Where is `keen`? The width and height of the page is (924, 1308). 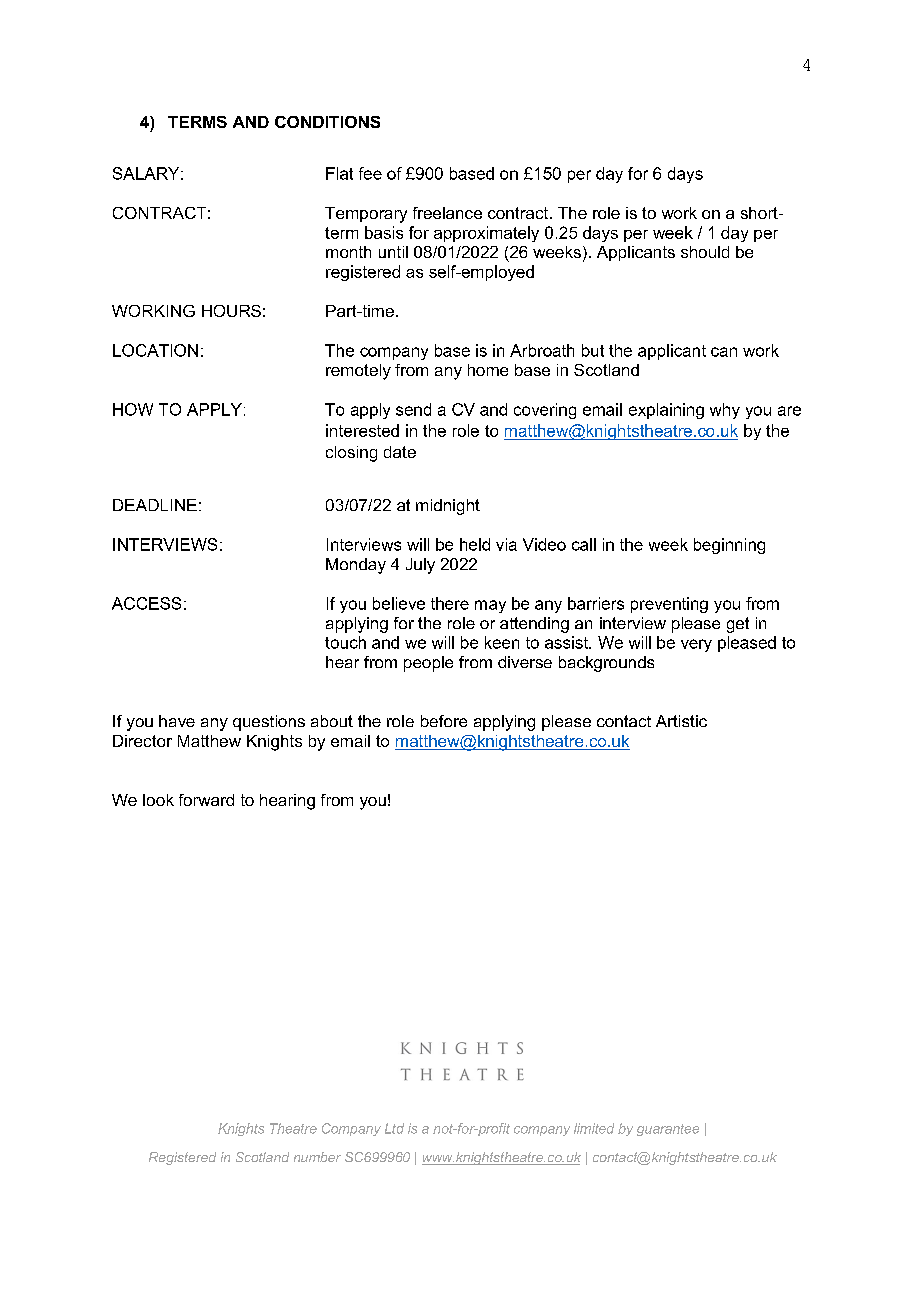 keen is located at coordinates (502, 642).
